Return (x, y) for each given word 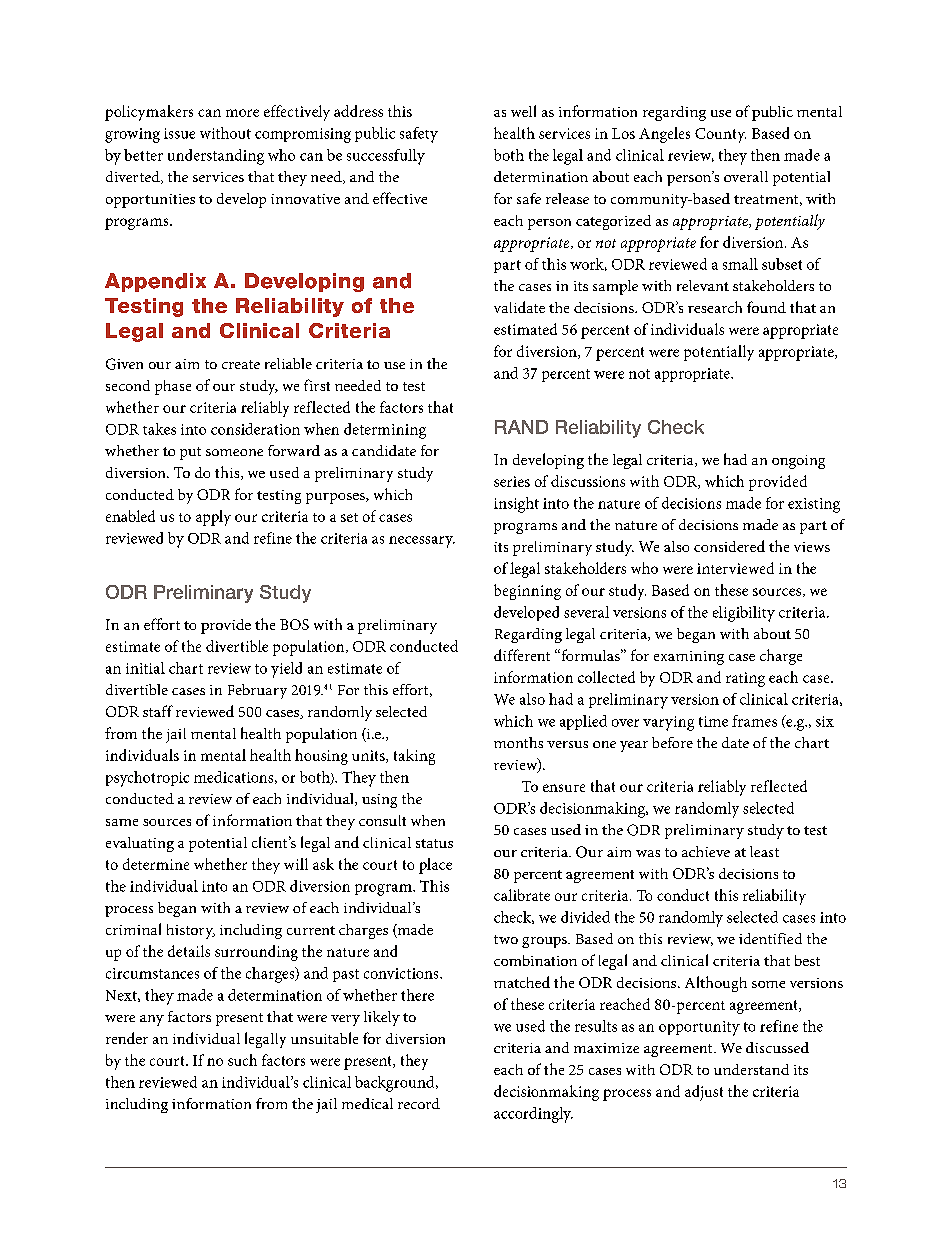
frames (754, 721)
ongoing (798, 462)
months (518, 742)
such (242, 1060)
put (190, 453)
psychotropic (147, 779)
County (720, 135)
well (523, 111)
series (512, 481)
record (419, 1103)
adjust (704, 1093)
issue (179, 133)
